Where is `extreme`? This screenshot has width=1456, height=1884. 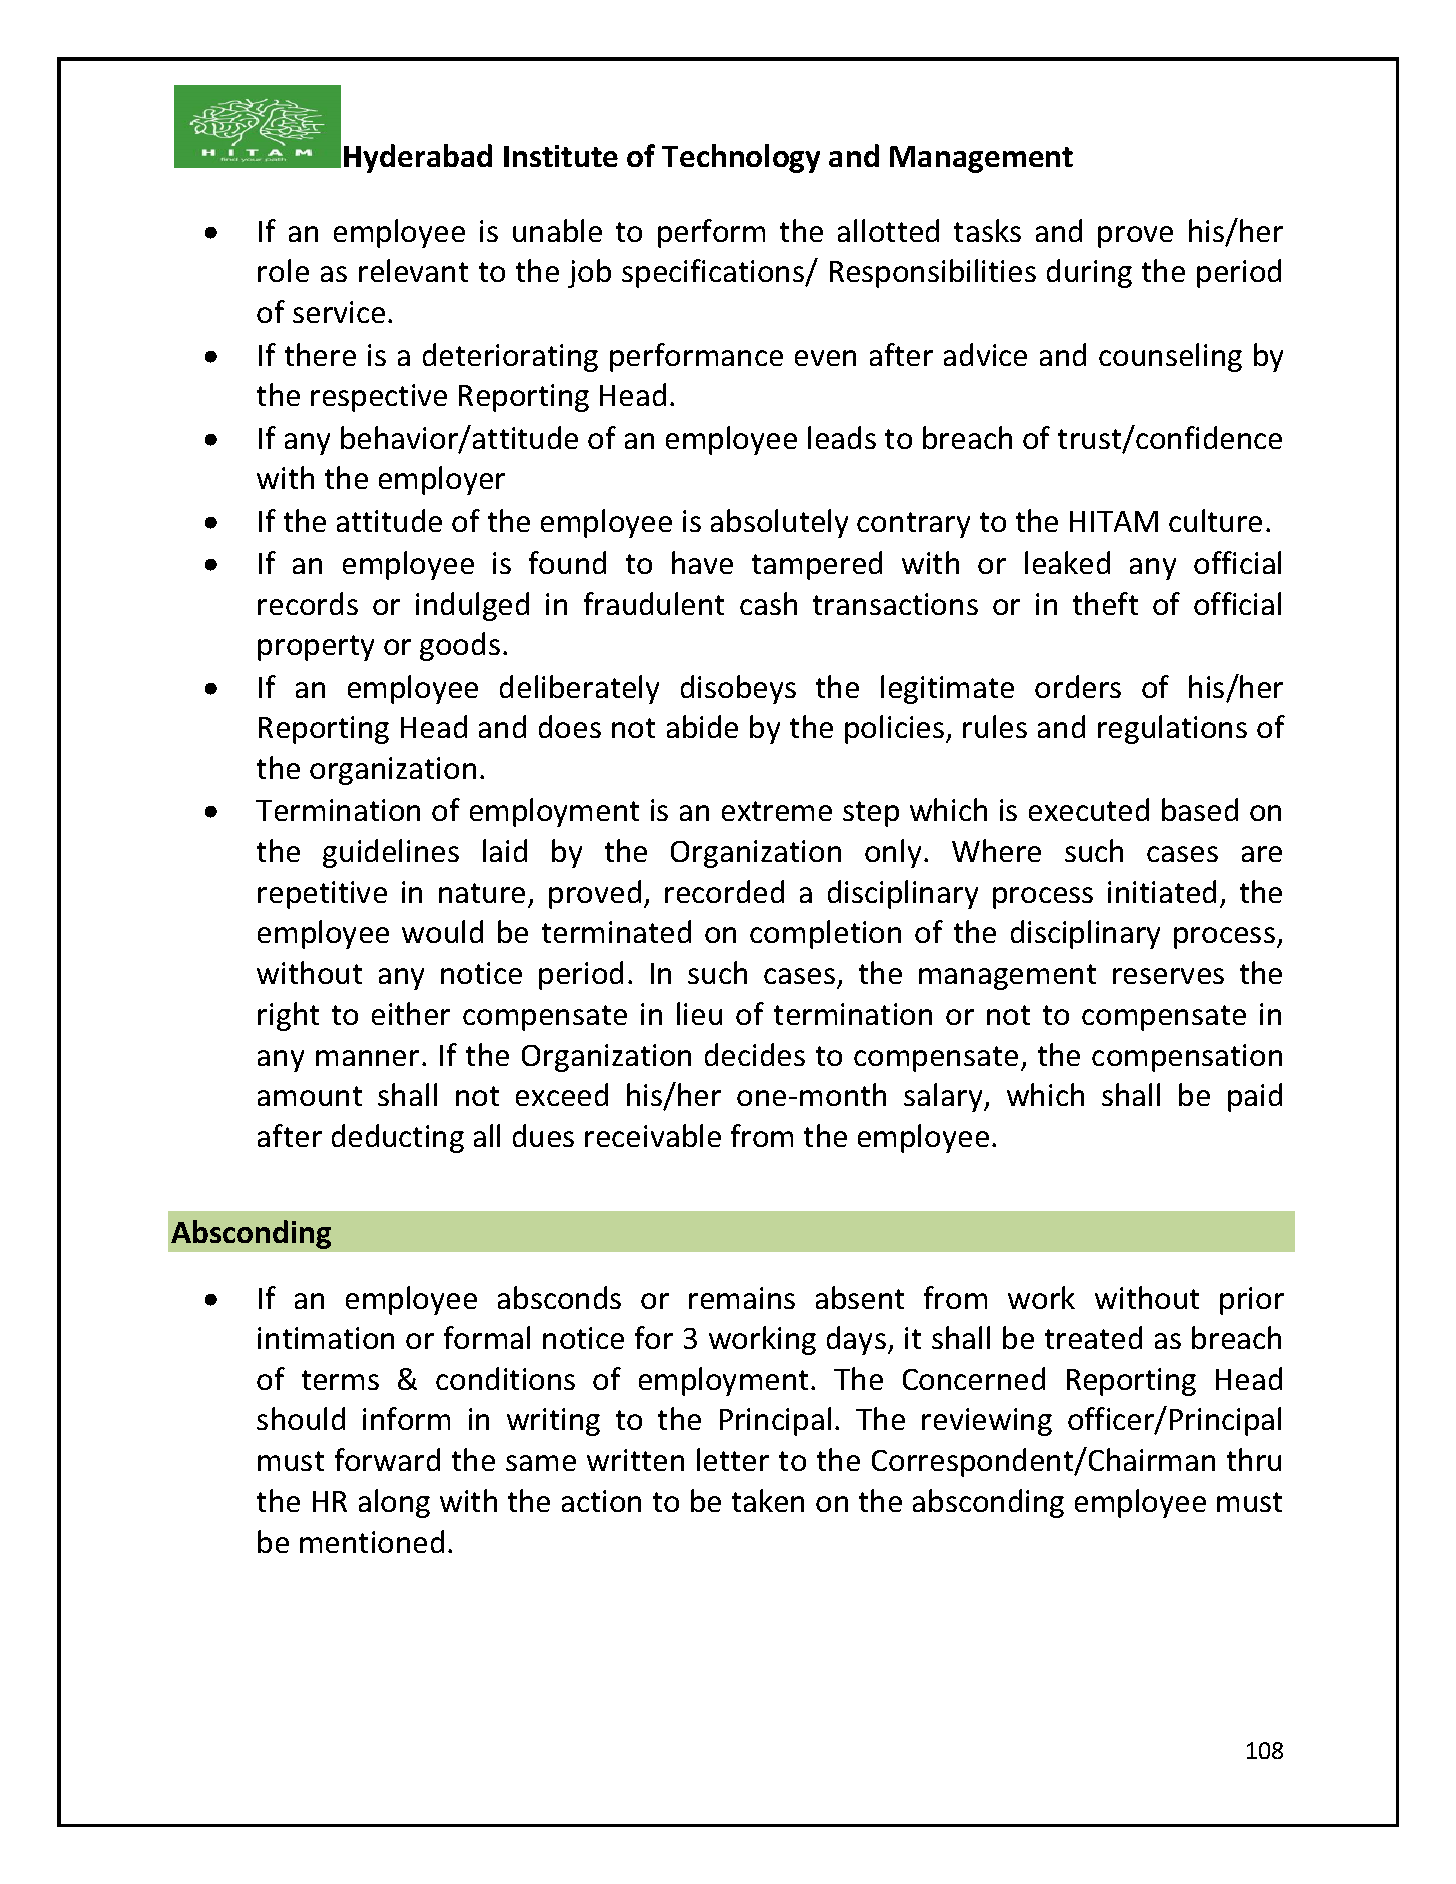 extreme is located at coordinates (777, 811).
